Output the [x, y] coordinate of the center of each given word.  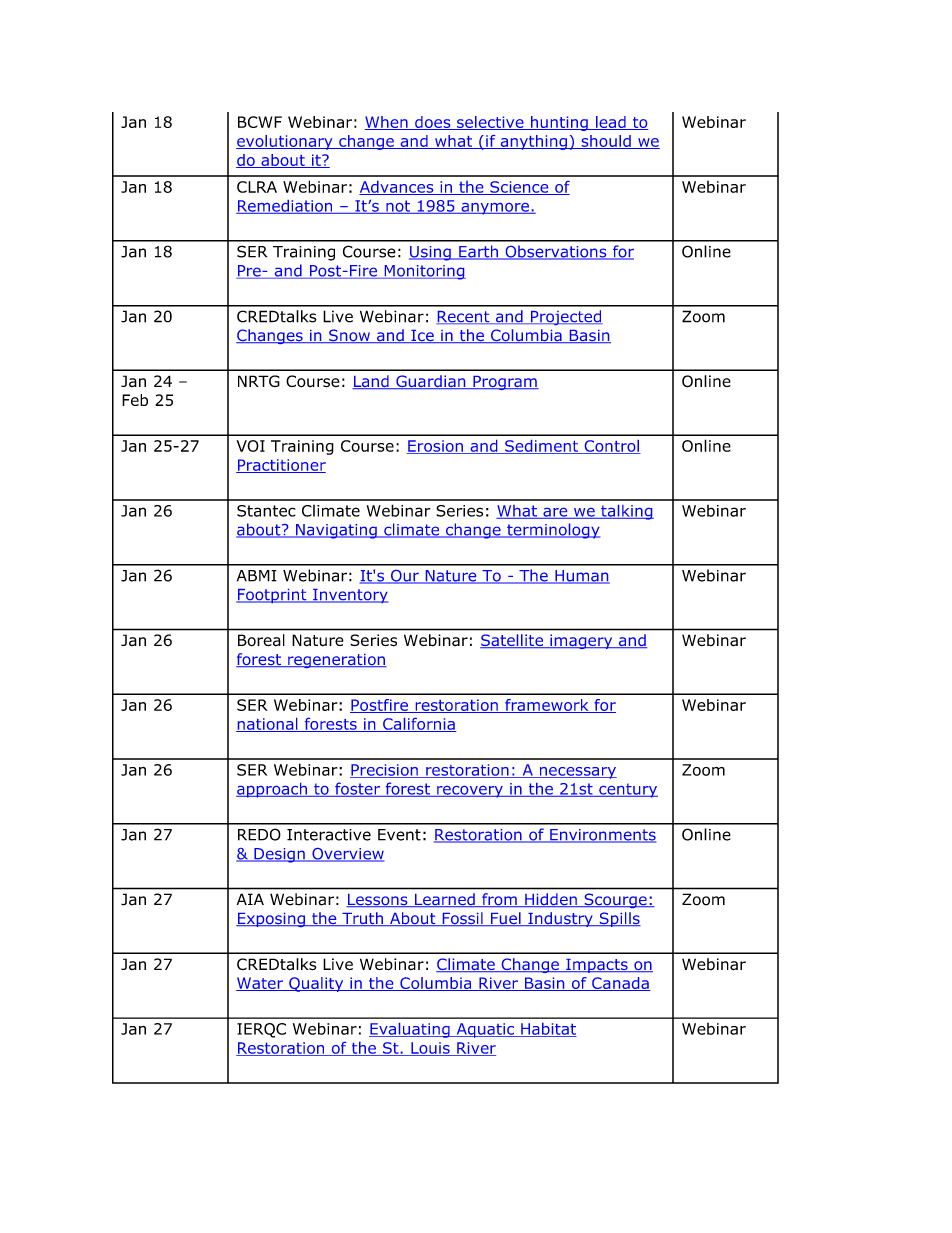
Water [261, 984]
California [418, 725]
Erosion [436, 447]
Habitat [548, 1030]
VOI [250, 446]
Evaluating [410, 1030]
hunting [559, 123]
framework [547, 706]
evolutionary [285, 142]
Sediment [542, 447]
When [387, 123]
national [268, 725]
